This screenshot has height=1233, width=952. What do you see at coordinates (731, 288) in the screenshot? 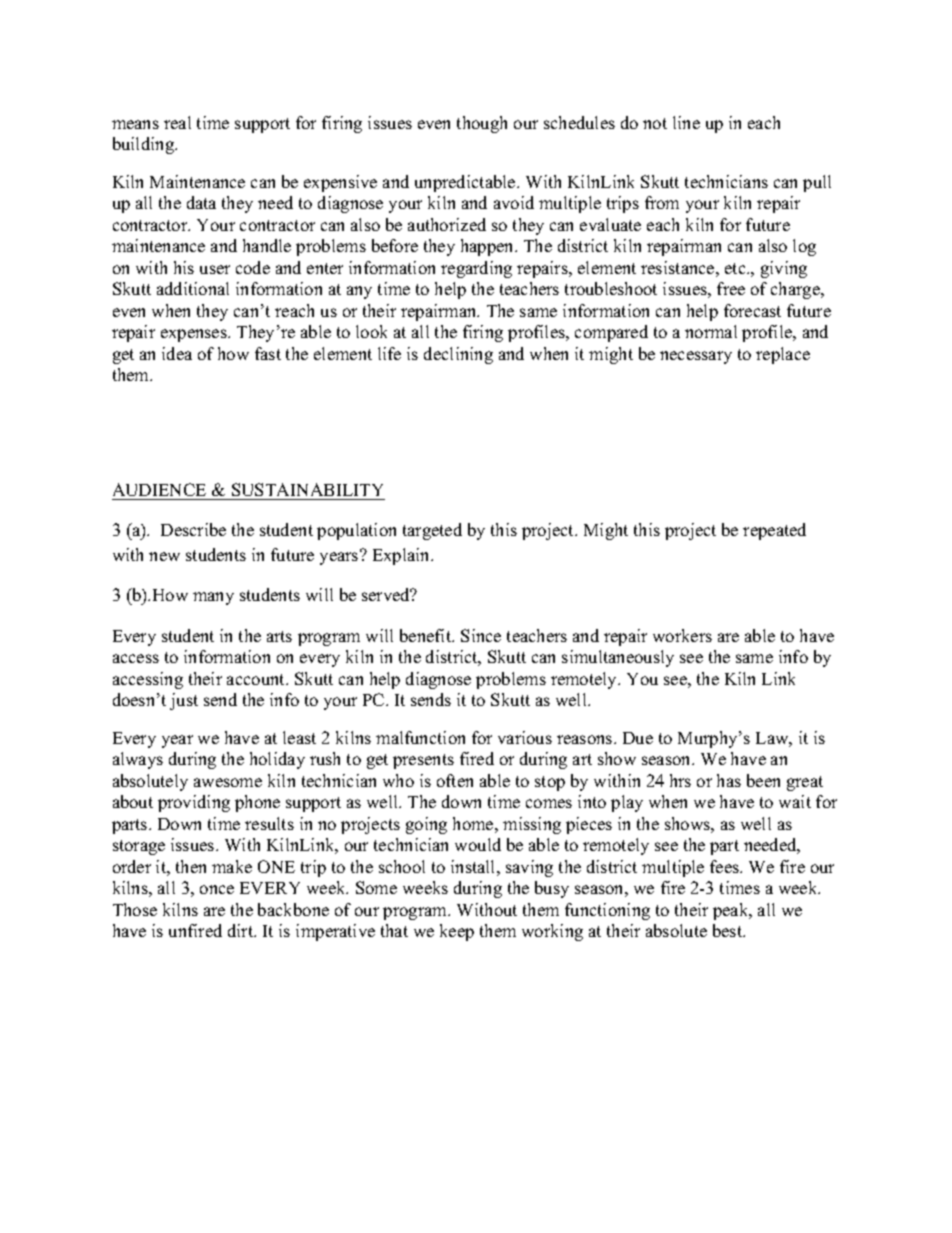
I see `free` at bounding box center [731, 288].
